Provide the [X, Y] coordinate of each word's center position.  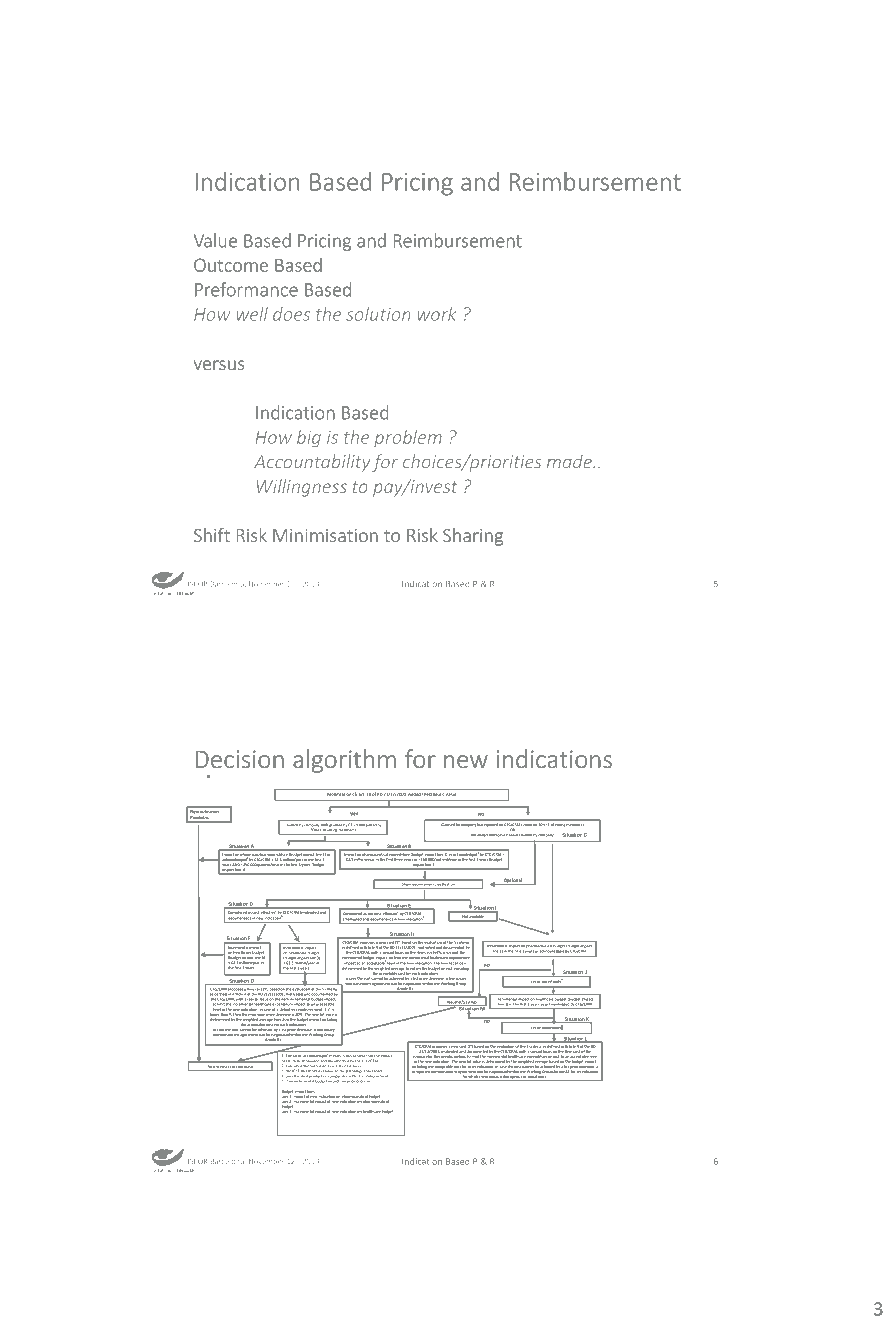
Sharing [473, 537]
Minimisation [325, 535]
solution [378, 314]
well [252, 314]
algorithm [344, 761]
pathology [354, 1072]
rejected [491, 825]
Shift [212, 535]
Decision [239, 759]
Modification [339, 794]
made [570, 461]
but [480, 825]
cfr [354, 794]
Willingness [302, 488]
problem [408, 438]
